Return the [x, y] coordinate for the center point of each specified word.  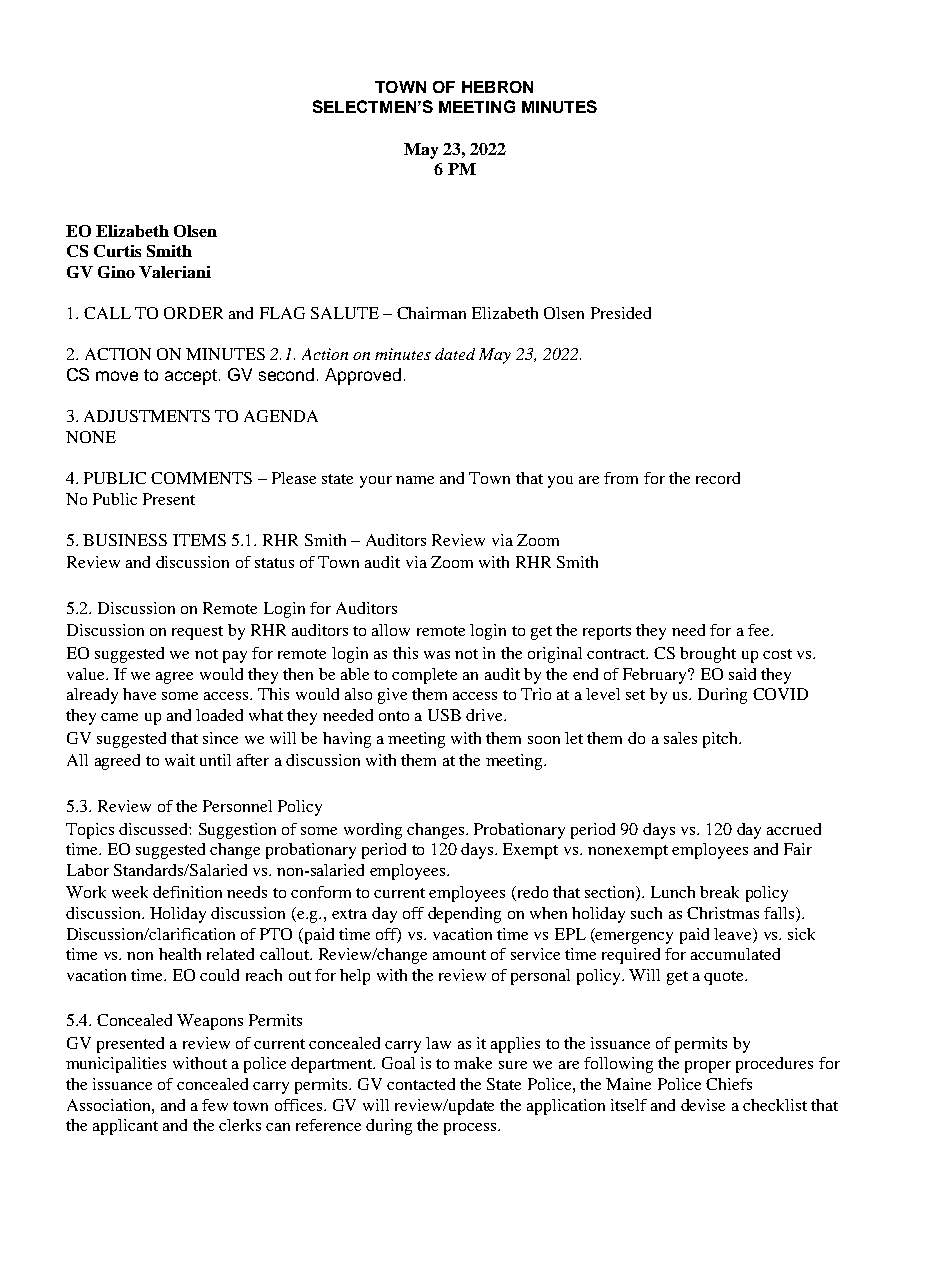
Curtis [117, 251]
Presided [621, 313]
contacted [421, 1084]
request [197, 633]
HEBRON [497, 87]
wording [373, 831]
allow [391, 630]
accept [191, 377]
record [718, 478]
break [719, 892]
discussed [154, 829]
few [215, 1105]
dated [455, 354]
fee [760, 630]
